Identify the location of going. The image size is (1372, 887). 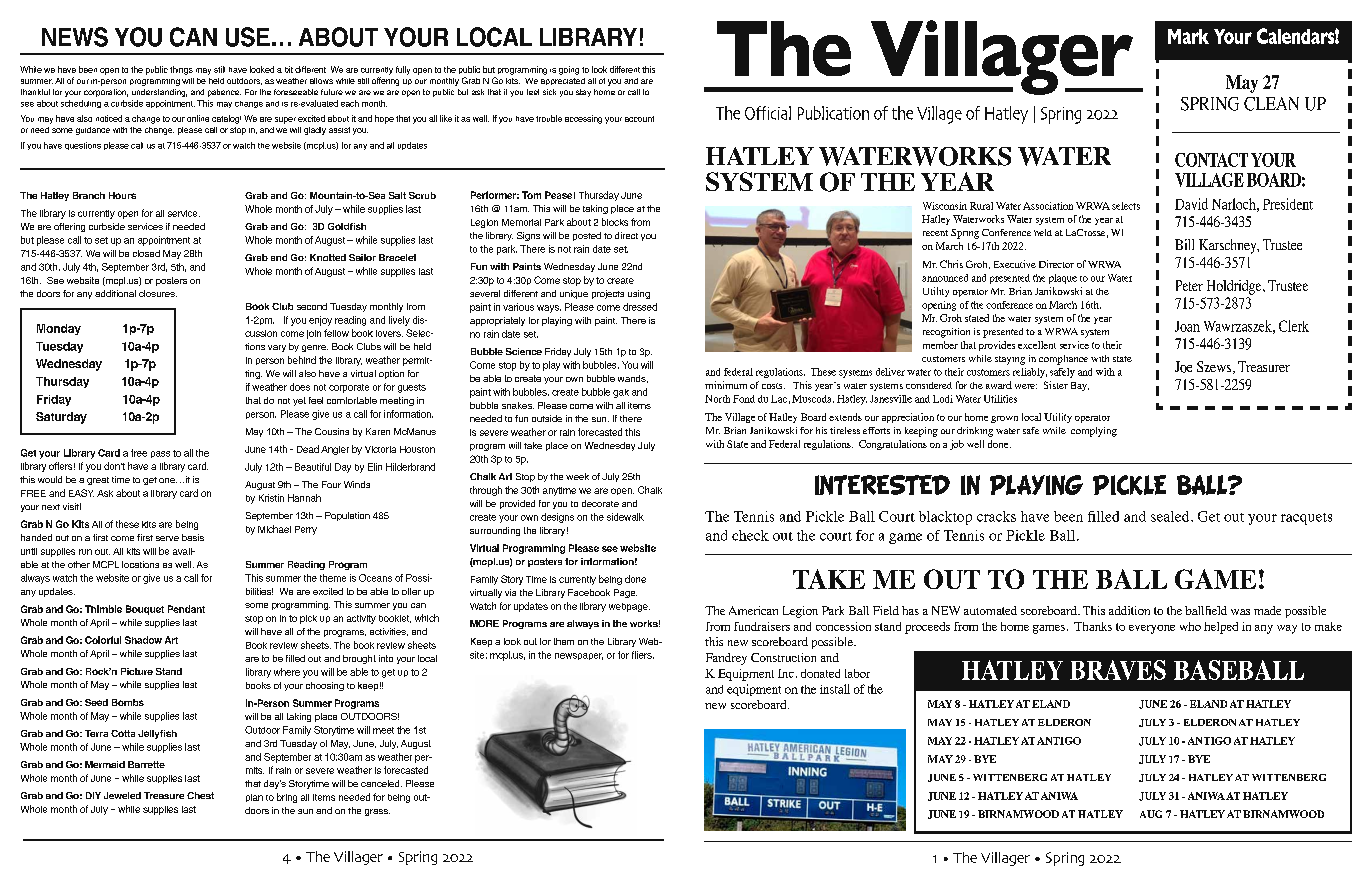
(569, 70).
